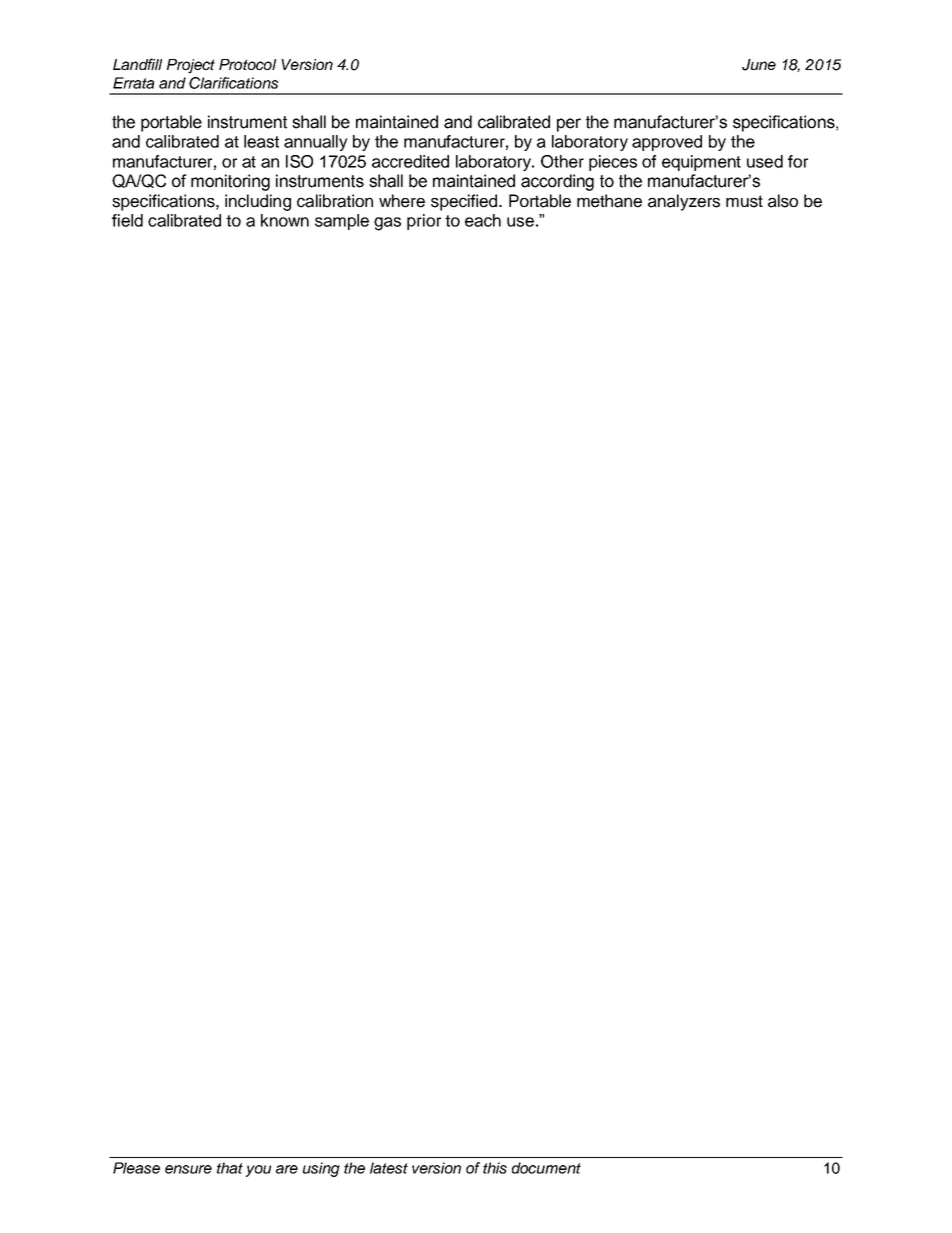 The image size is (952, 1233). What do you see at coordinates (546, 1168) in the screenshot?
I see `document` at bounding box center [546, 1168].
